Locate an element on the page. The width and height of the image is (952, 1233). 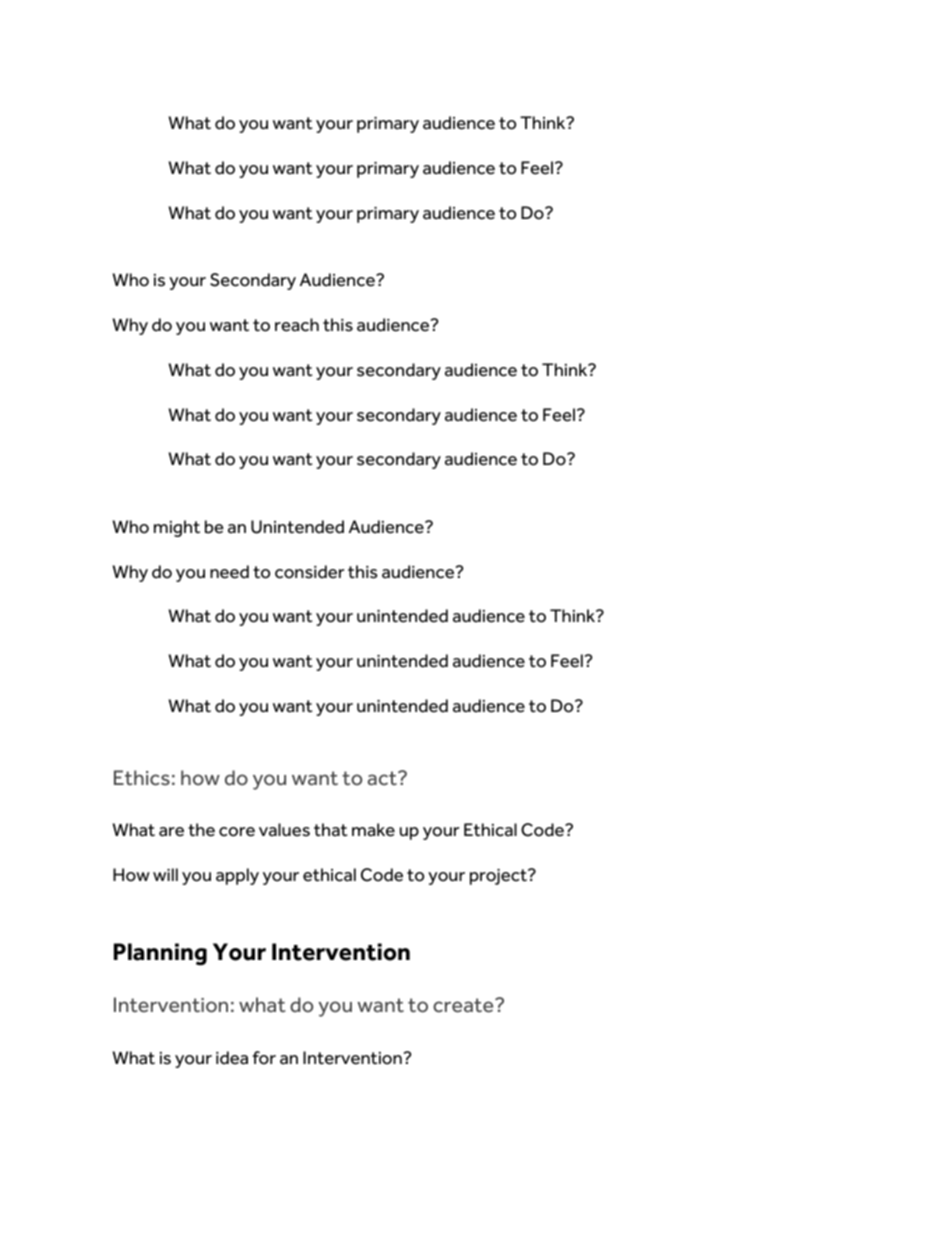
act is located at coordinates (383, 778).
